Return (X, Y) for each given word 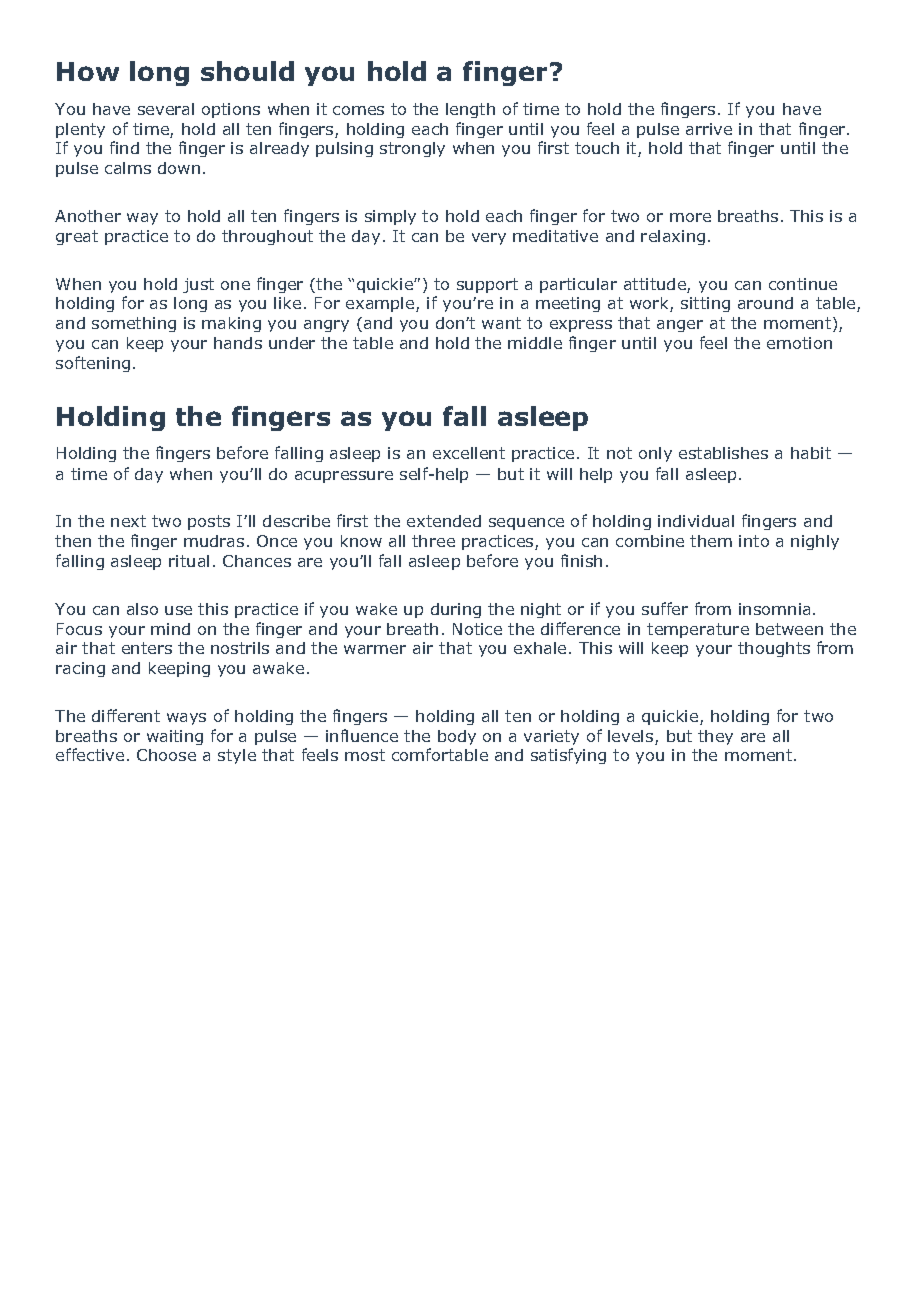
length (470, 110)
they (715, 737)
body (457, 737)
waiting (175, 737)
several (166, 109)
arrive (709, 129)
